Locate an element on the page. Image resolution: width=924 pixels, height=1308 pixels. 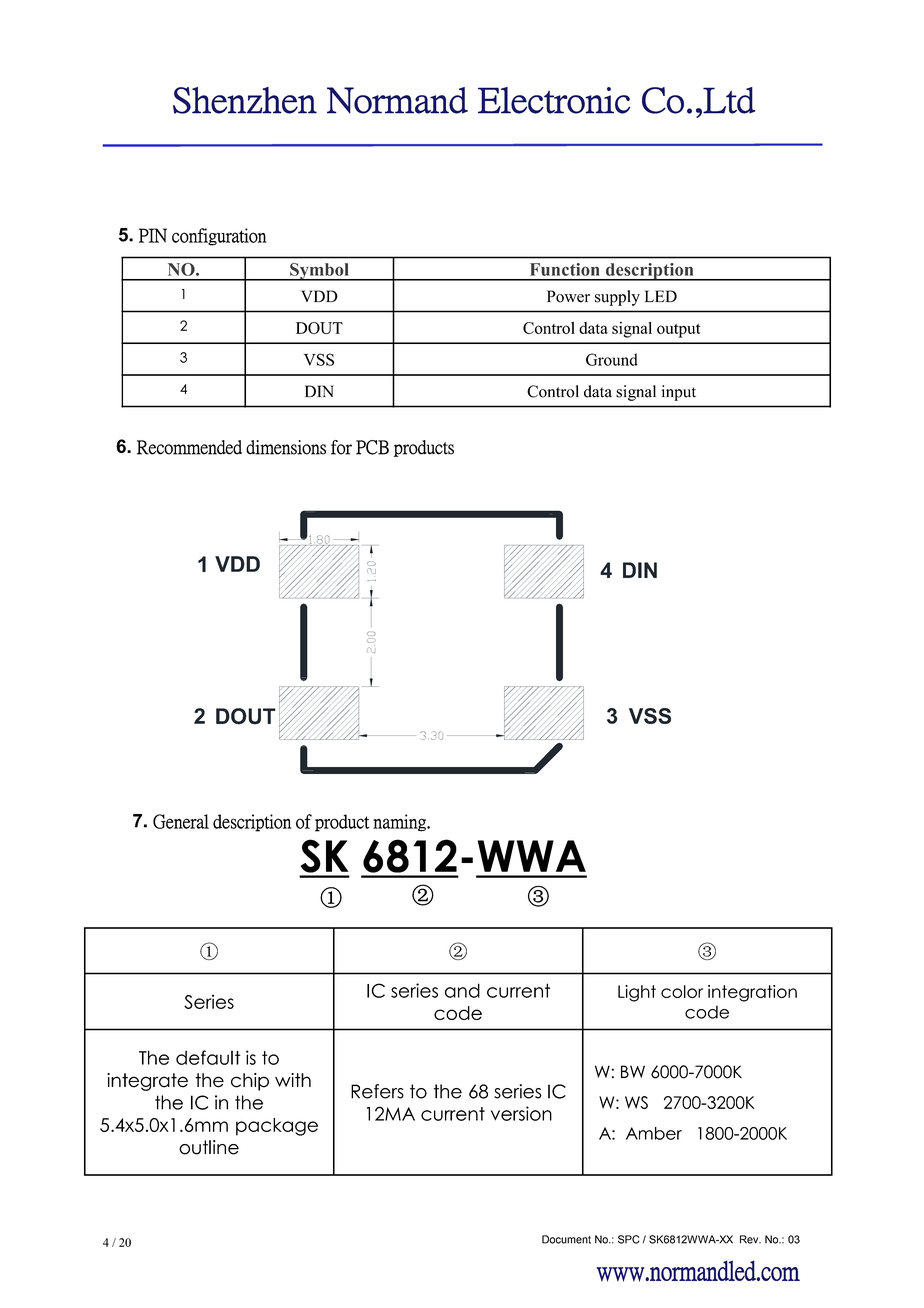
Shenzhen is located at coordinates (245, 100).
